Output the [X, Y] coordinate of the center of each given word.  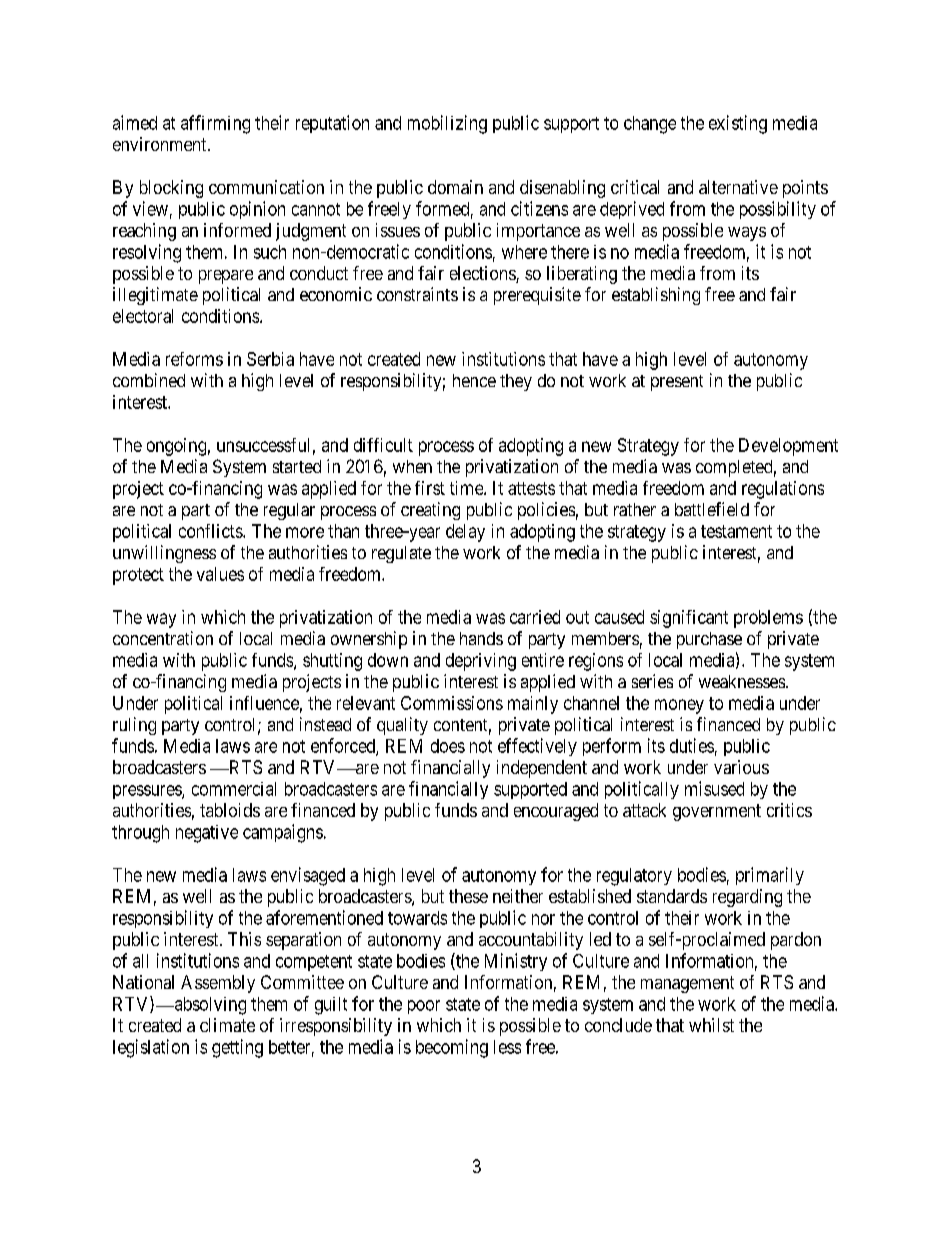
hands [481, 638]
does [448, 746]
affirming [215, 124]
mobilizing [447, 124]
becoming [452, 1048]
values [220, 574]
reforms [194, 359]
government [717, 812]
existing [738, 124]
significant [689, 619]
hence [474, 380]
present [677, 383]
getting [237, 1048]
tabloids [230, 810]
